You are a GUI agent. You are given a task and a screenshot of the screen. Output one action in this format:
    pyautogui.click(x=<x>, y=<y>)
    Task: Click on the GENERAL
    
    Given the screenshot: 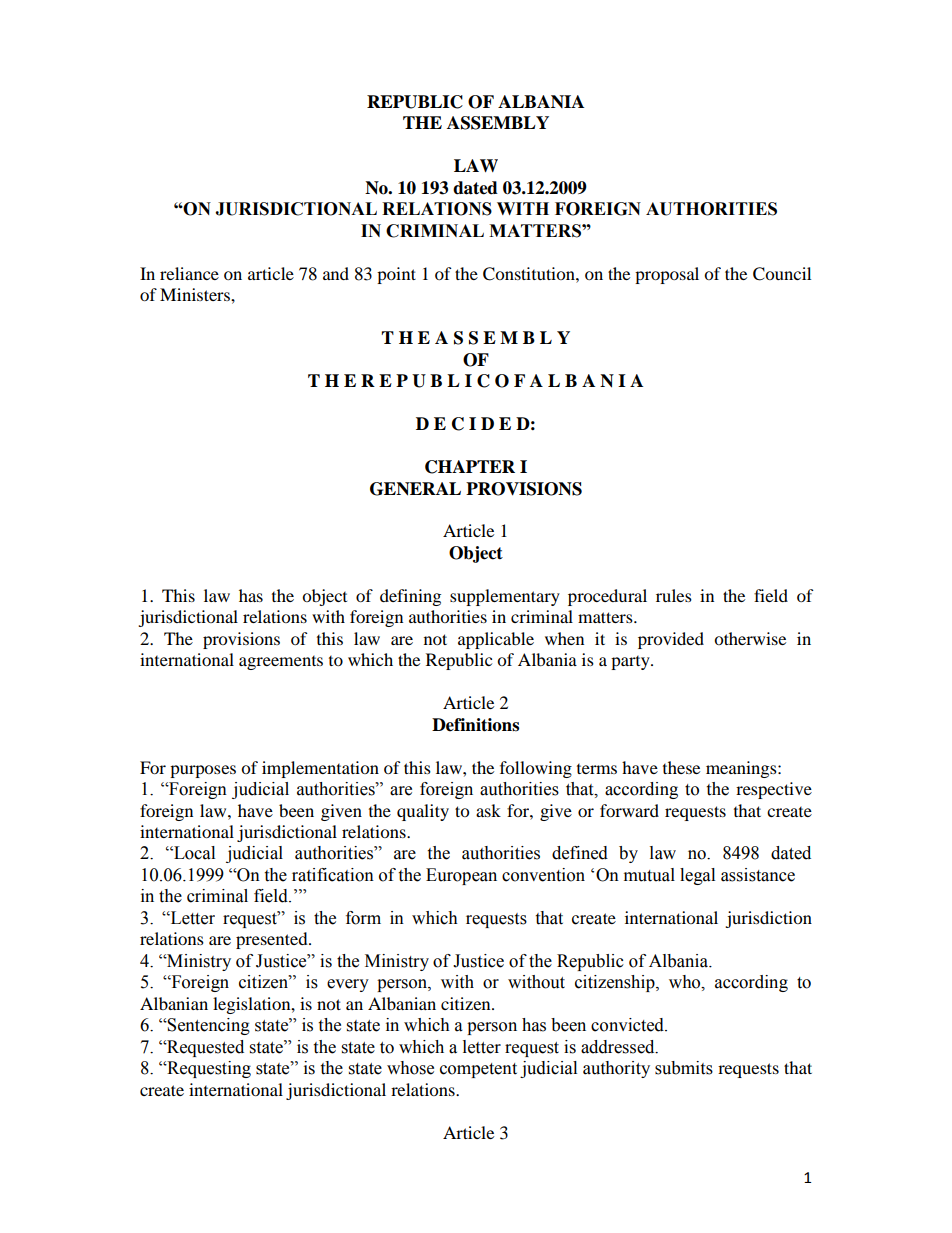 What is the action you would take?
    pyautogui.click(x=415, y=489)
